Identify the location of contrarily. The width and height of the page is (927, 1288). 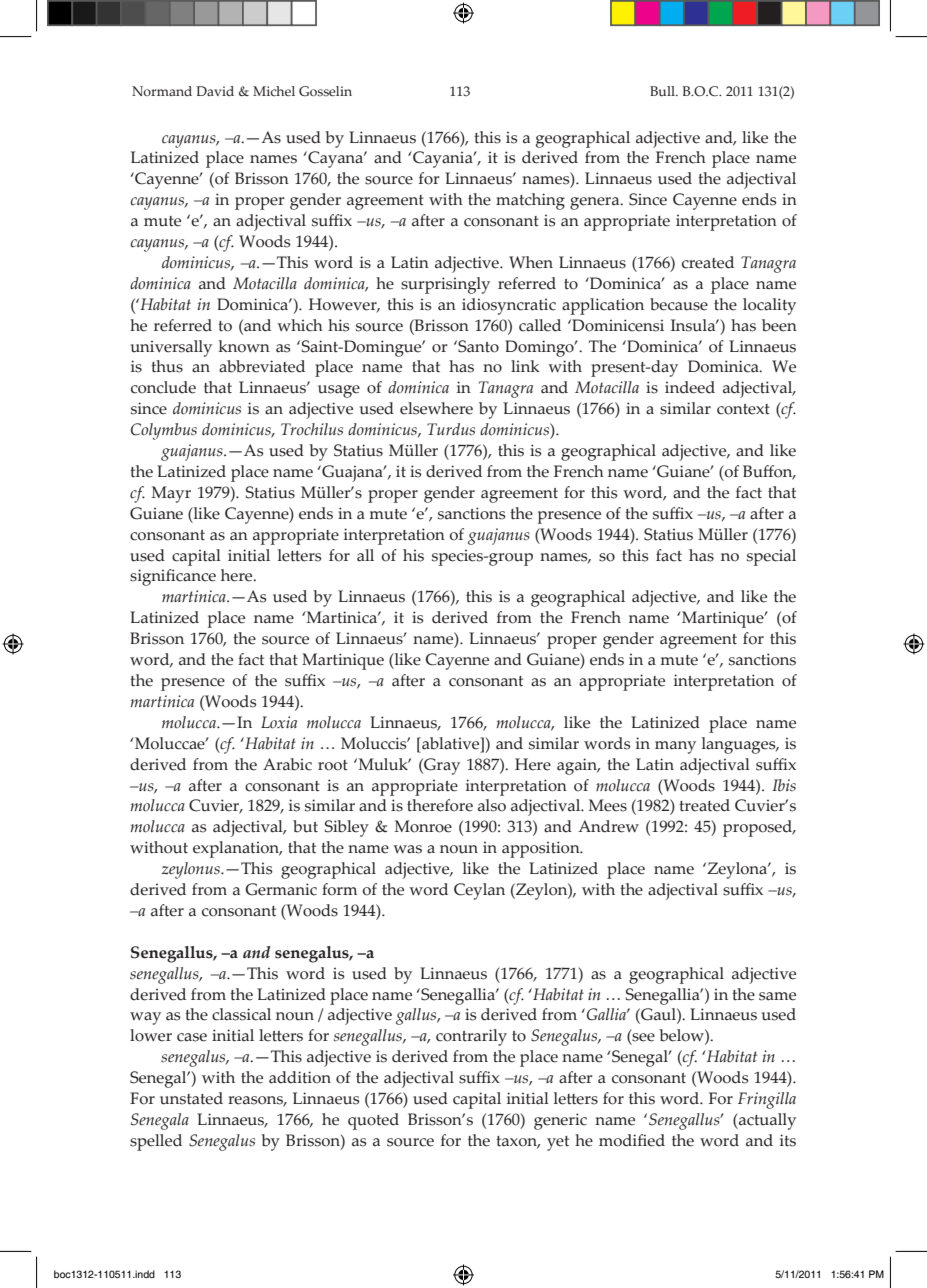
(471, 1037).
